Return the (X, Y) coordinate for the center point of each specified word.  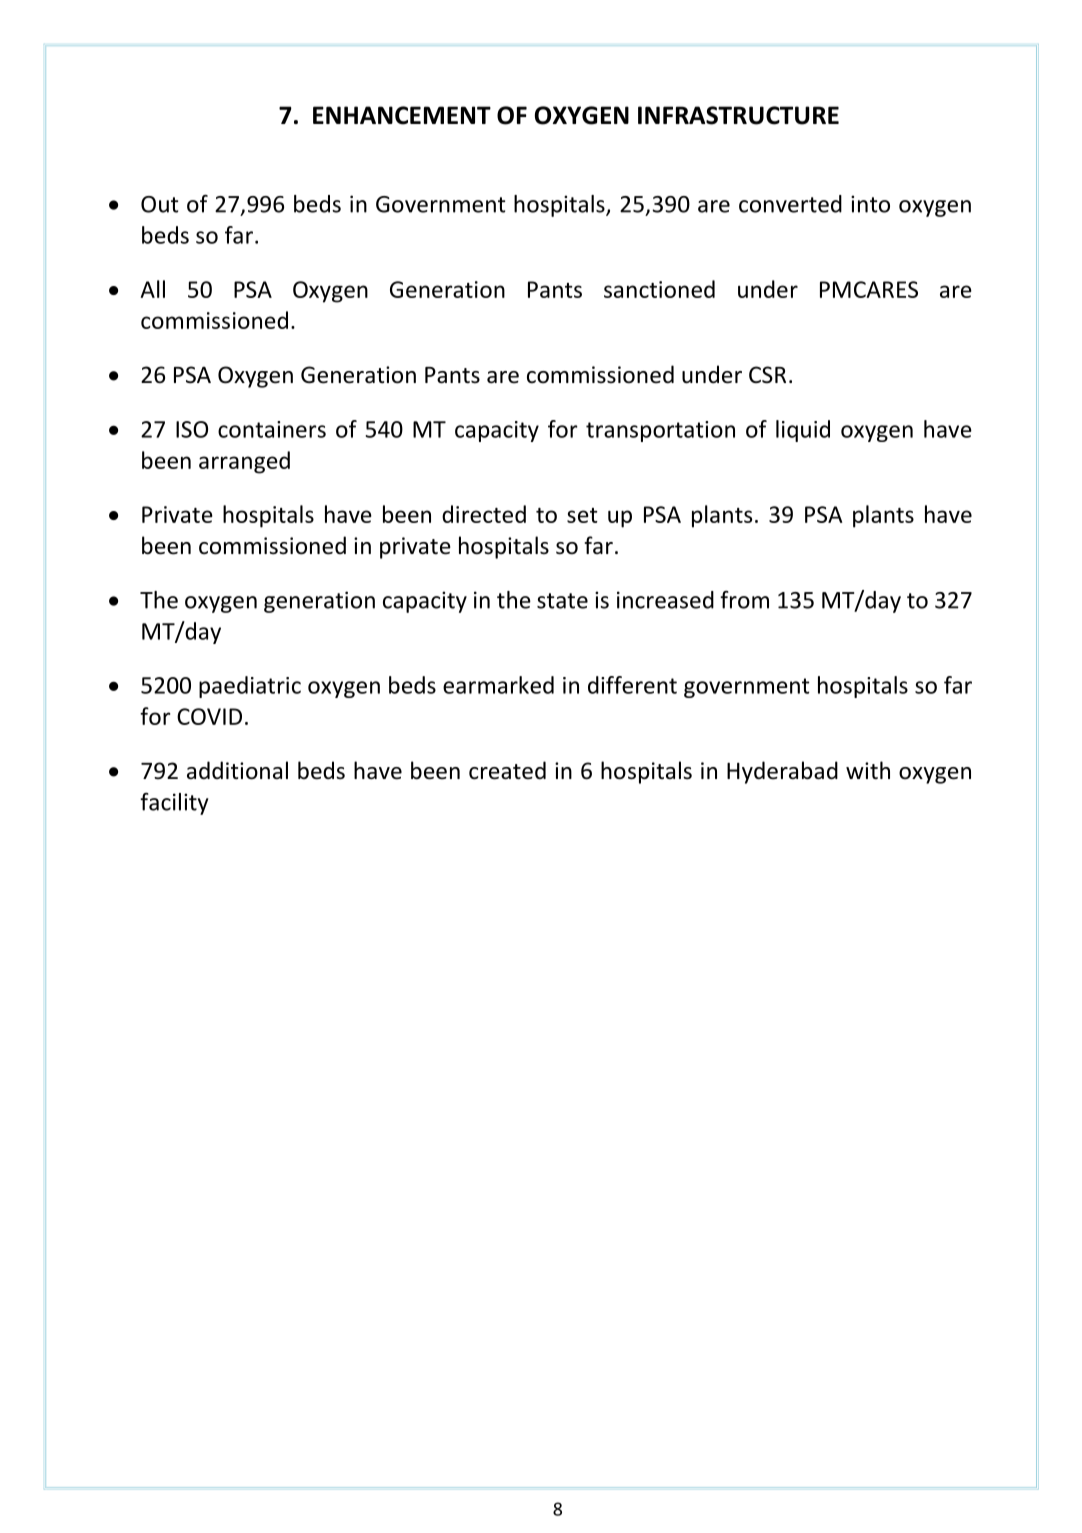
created (507, 770)
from (744, 600)
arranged (244, 462)
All (153, 289)
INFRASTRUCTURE (738, 115)
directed (484, 514)
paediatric (250, 687)
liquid (803, 431)
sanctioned (659, 289)
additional (237, 770)
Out (159, 204)
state (562, 601)
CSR (767, 375)
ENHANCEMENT (402, 115)
